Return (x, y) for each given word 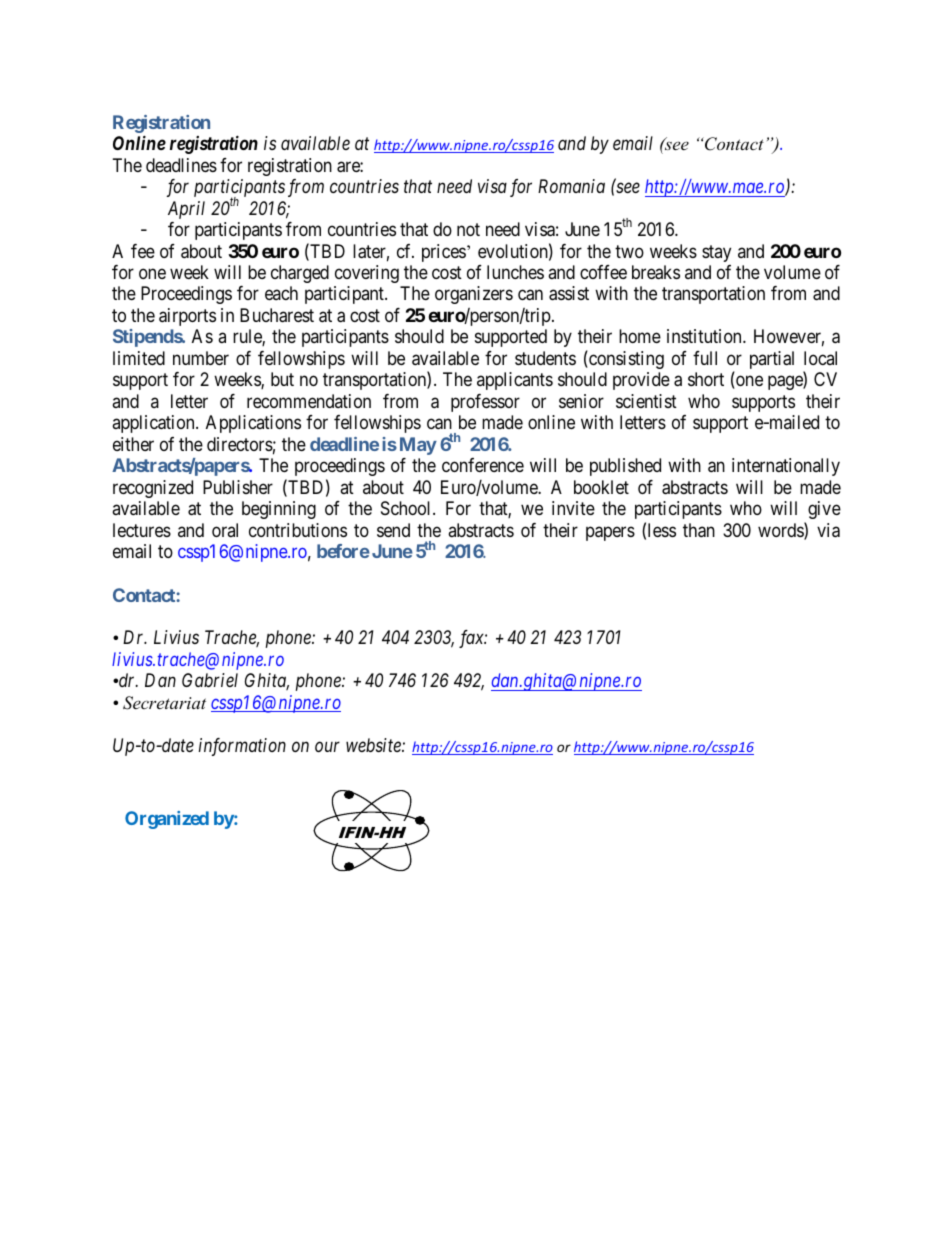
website (374, 745)
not (468, 229)
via (828, 530)
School (407, 508)
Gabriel (210, 680)
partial (772, 360)
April (186, 210)
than (699, 530)
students (545, 358)
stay (716, 253)
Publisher (238, 487)
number (201, 358)
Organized (167, 820)
